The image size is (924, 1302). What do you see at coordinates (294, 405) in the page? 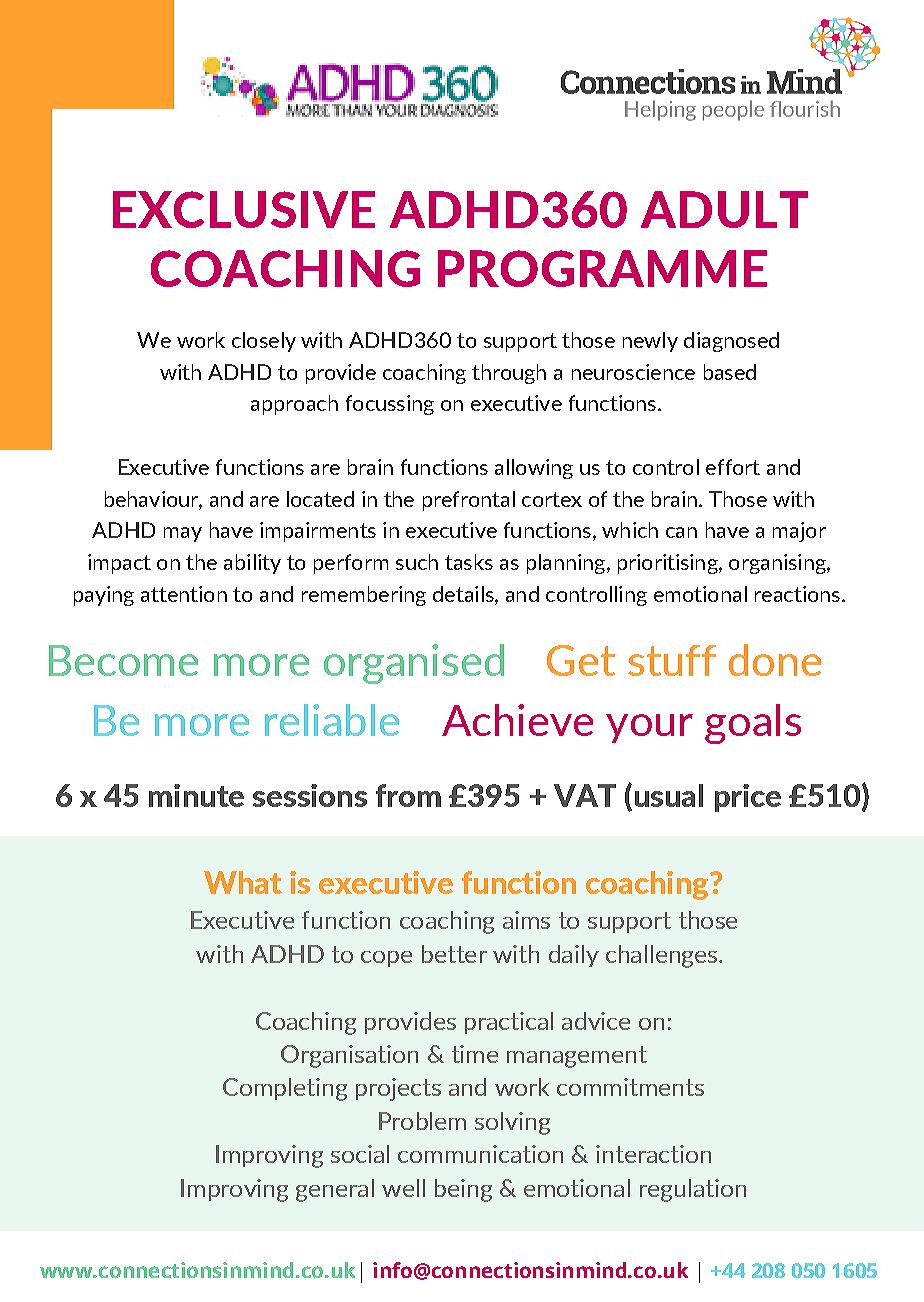
I see `approach` at bounding box center [294, 405].
